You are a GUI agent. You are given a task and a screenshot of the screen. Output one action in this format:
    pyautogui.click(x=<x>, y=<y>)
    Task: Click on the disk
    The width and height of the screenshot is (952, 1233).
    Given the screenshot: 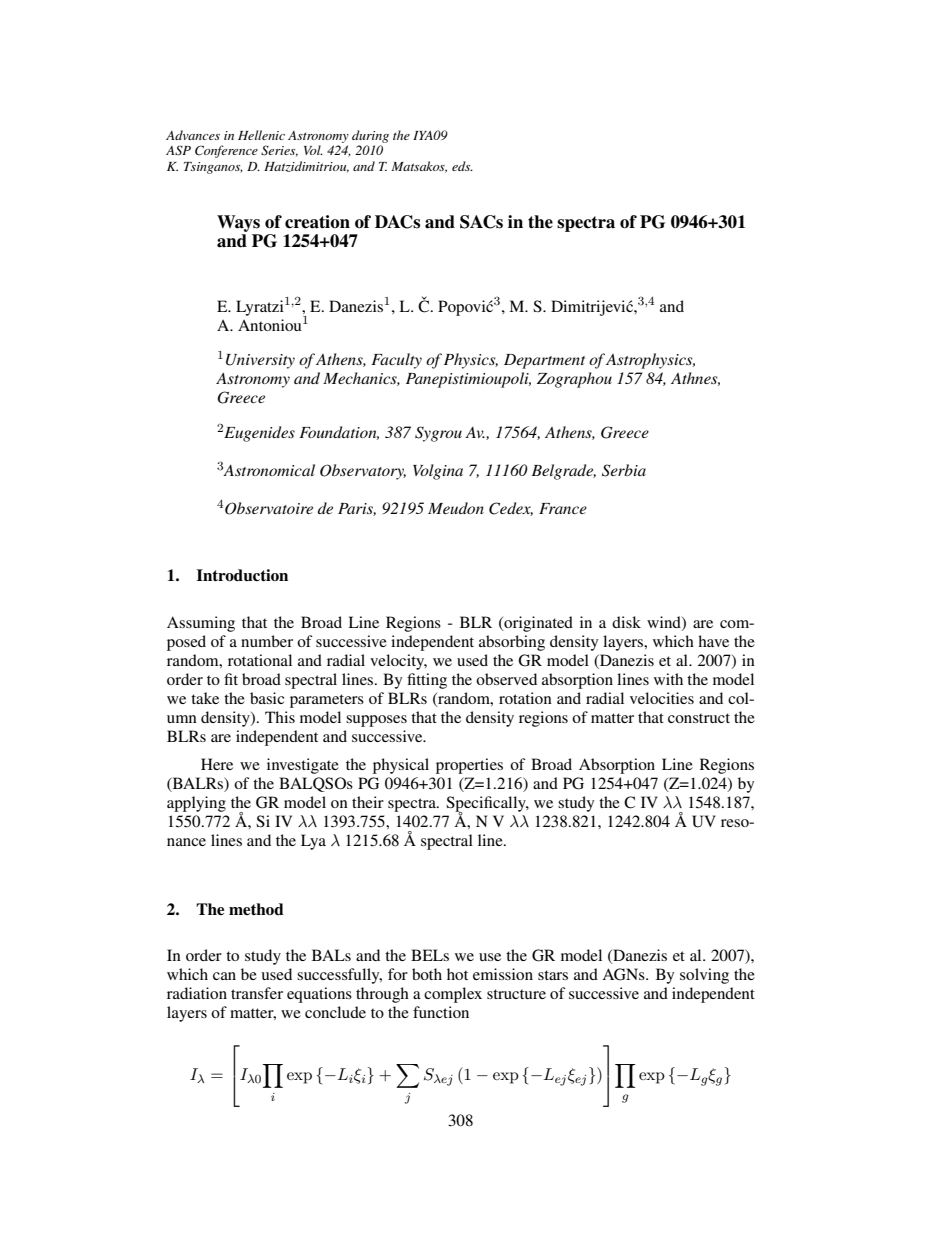 What is the action you would take?
    pyautogui.click(x=626, y=622)
